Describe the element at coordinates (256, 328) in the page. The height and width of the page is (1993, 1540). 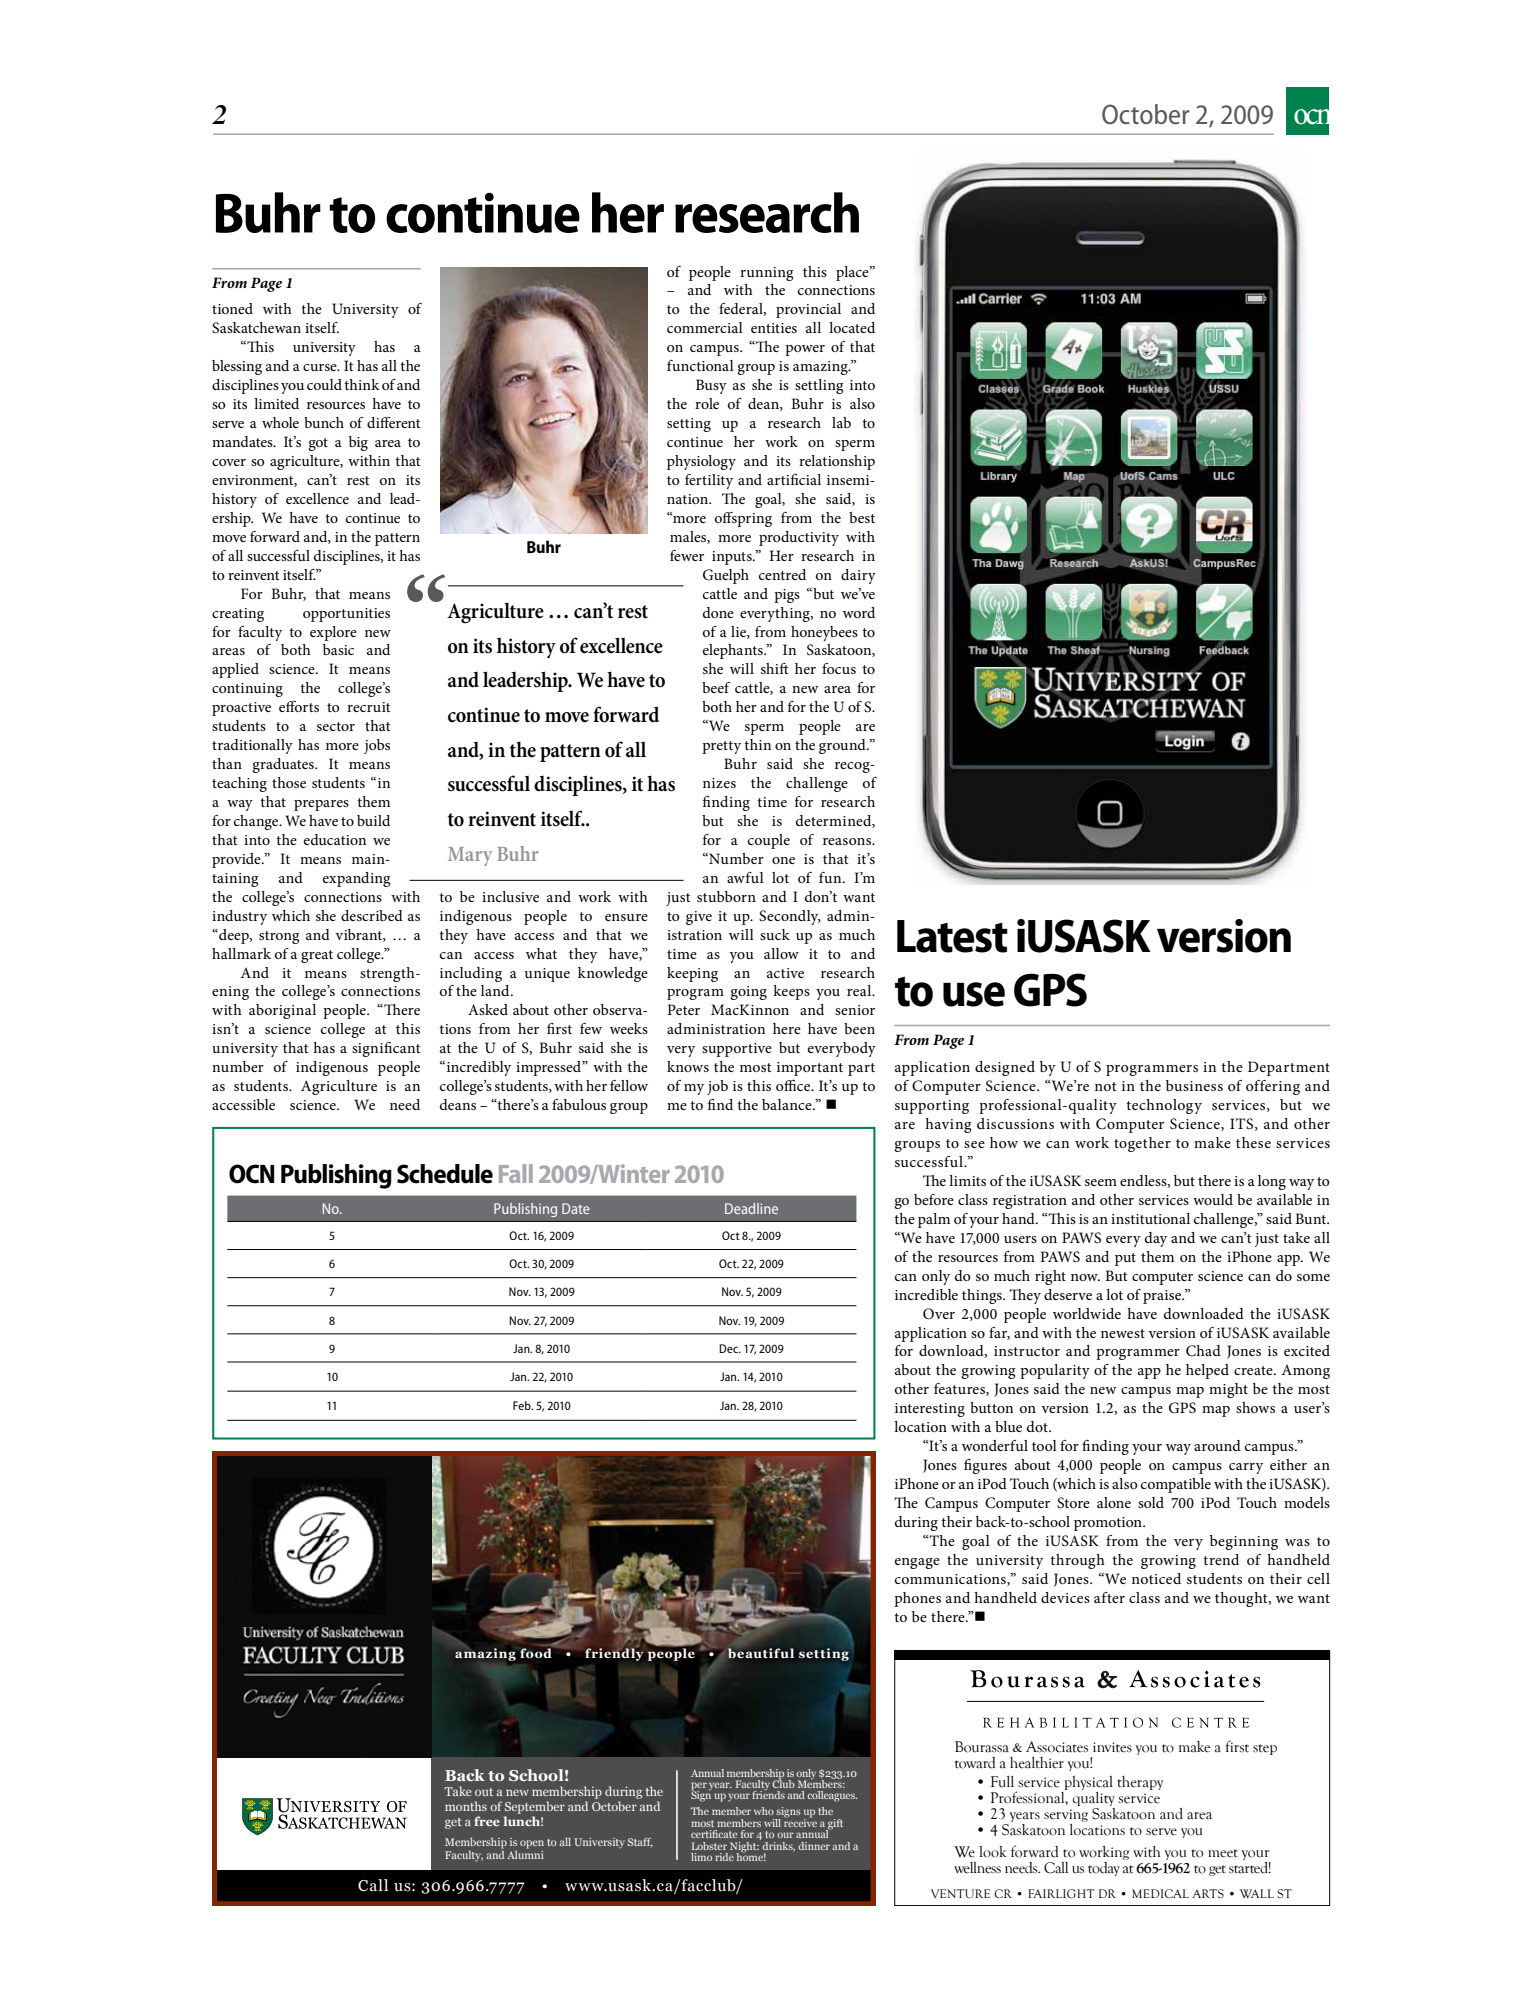
I see `Saskatchewan` at that location.
